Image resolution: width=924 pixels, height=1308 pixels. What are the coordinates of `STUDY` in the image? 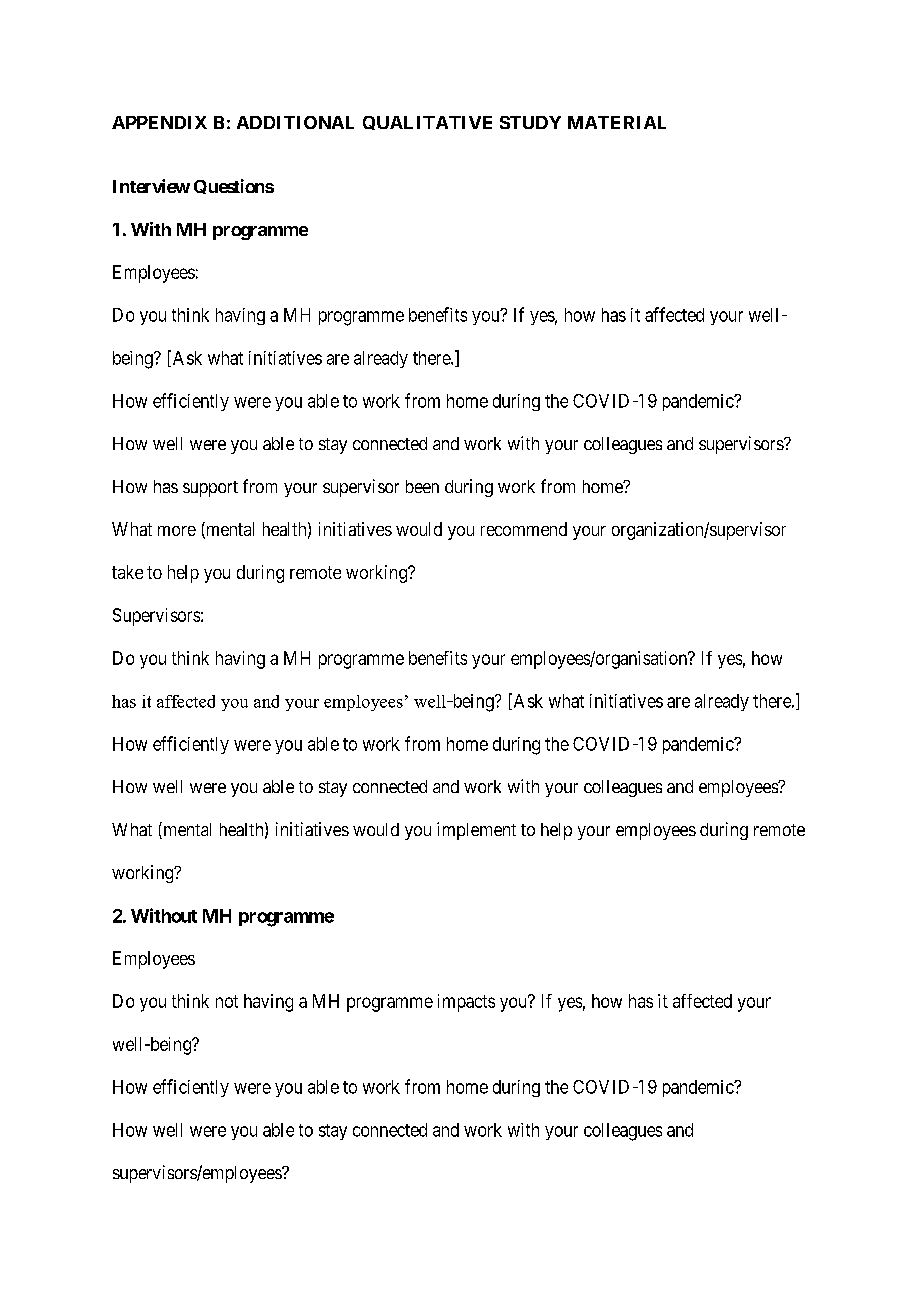 It's located at (530, 122).
